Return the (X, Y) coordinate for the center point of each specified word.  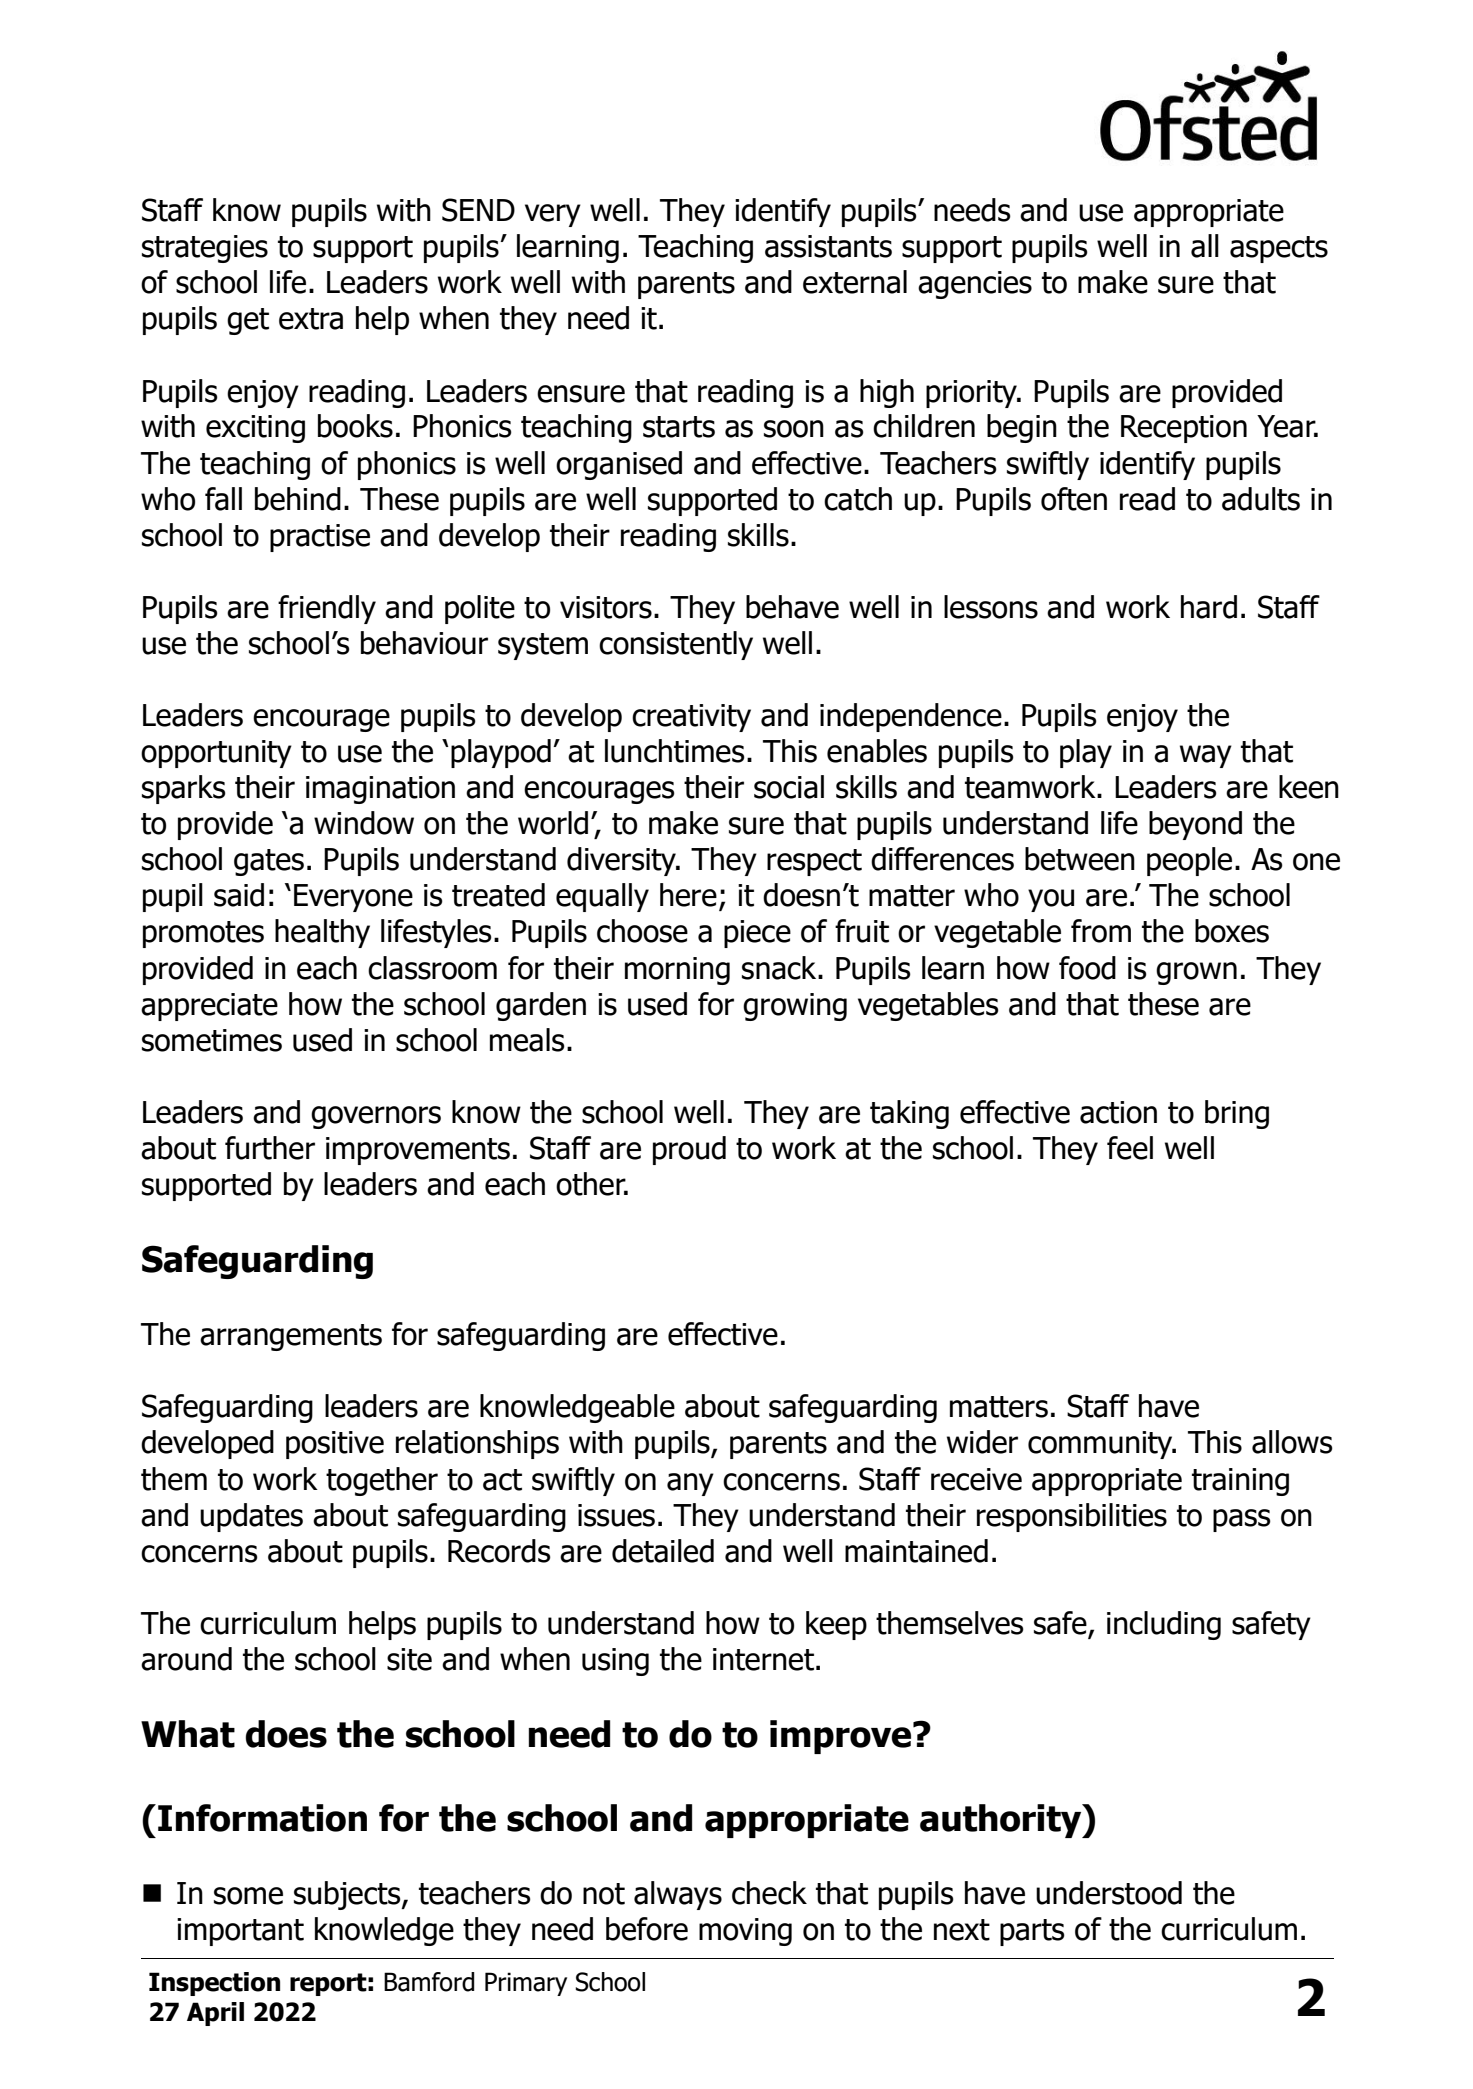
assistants (828, 246)
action (1118, 1112)
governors (376, 1117)
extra (311, 319)
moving (745, 1932)
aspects (1279, 249)
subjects (348, 1895)
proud (689, 1150)
